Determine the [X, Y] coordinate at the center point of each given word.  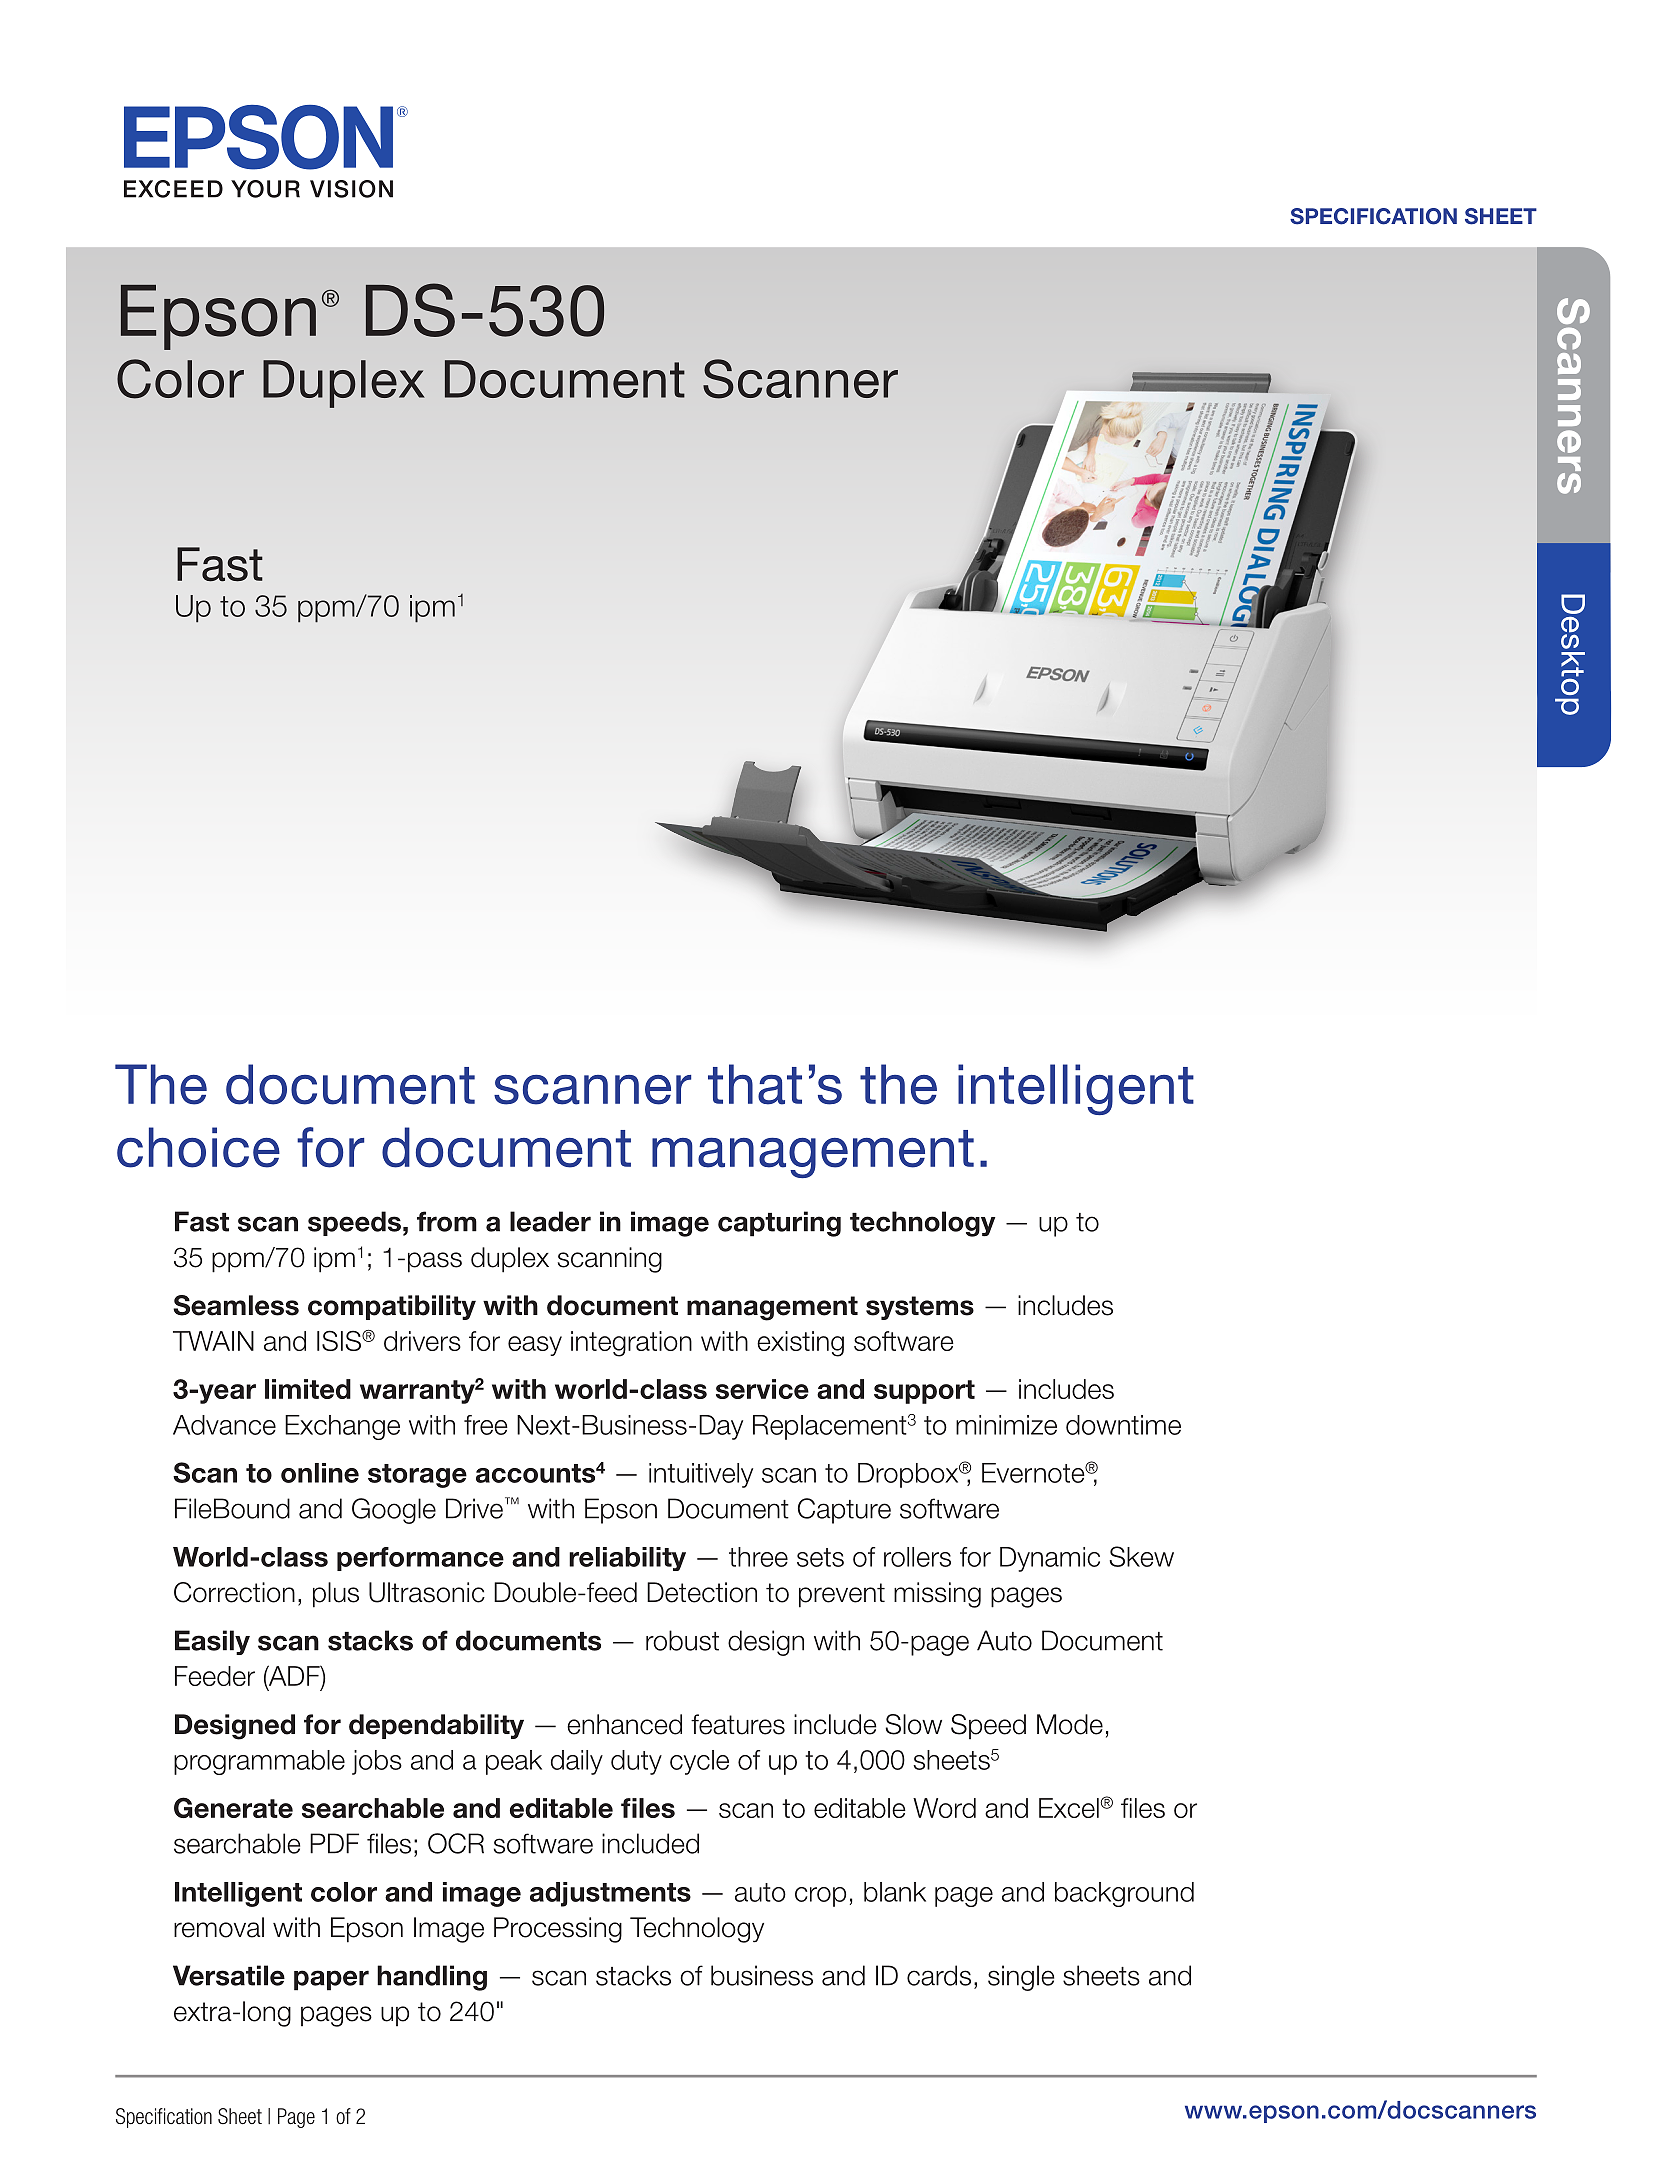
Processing [558, 1930]
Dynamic [1050, 1559]
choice [198, 1147]
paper [331, 1980]
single [1021, 1978]
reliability [627, 1559]
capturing [779, 1224]
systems [920, 1308]
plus [336, 1595]
